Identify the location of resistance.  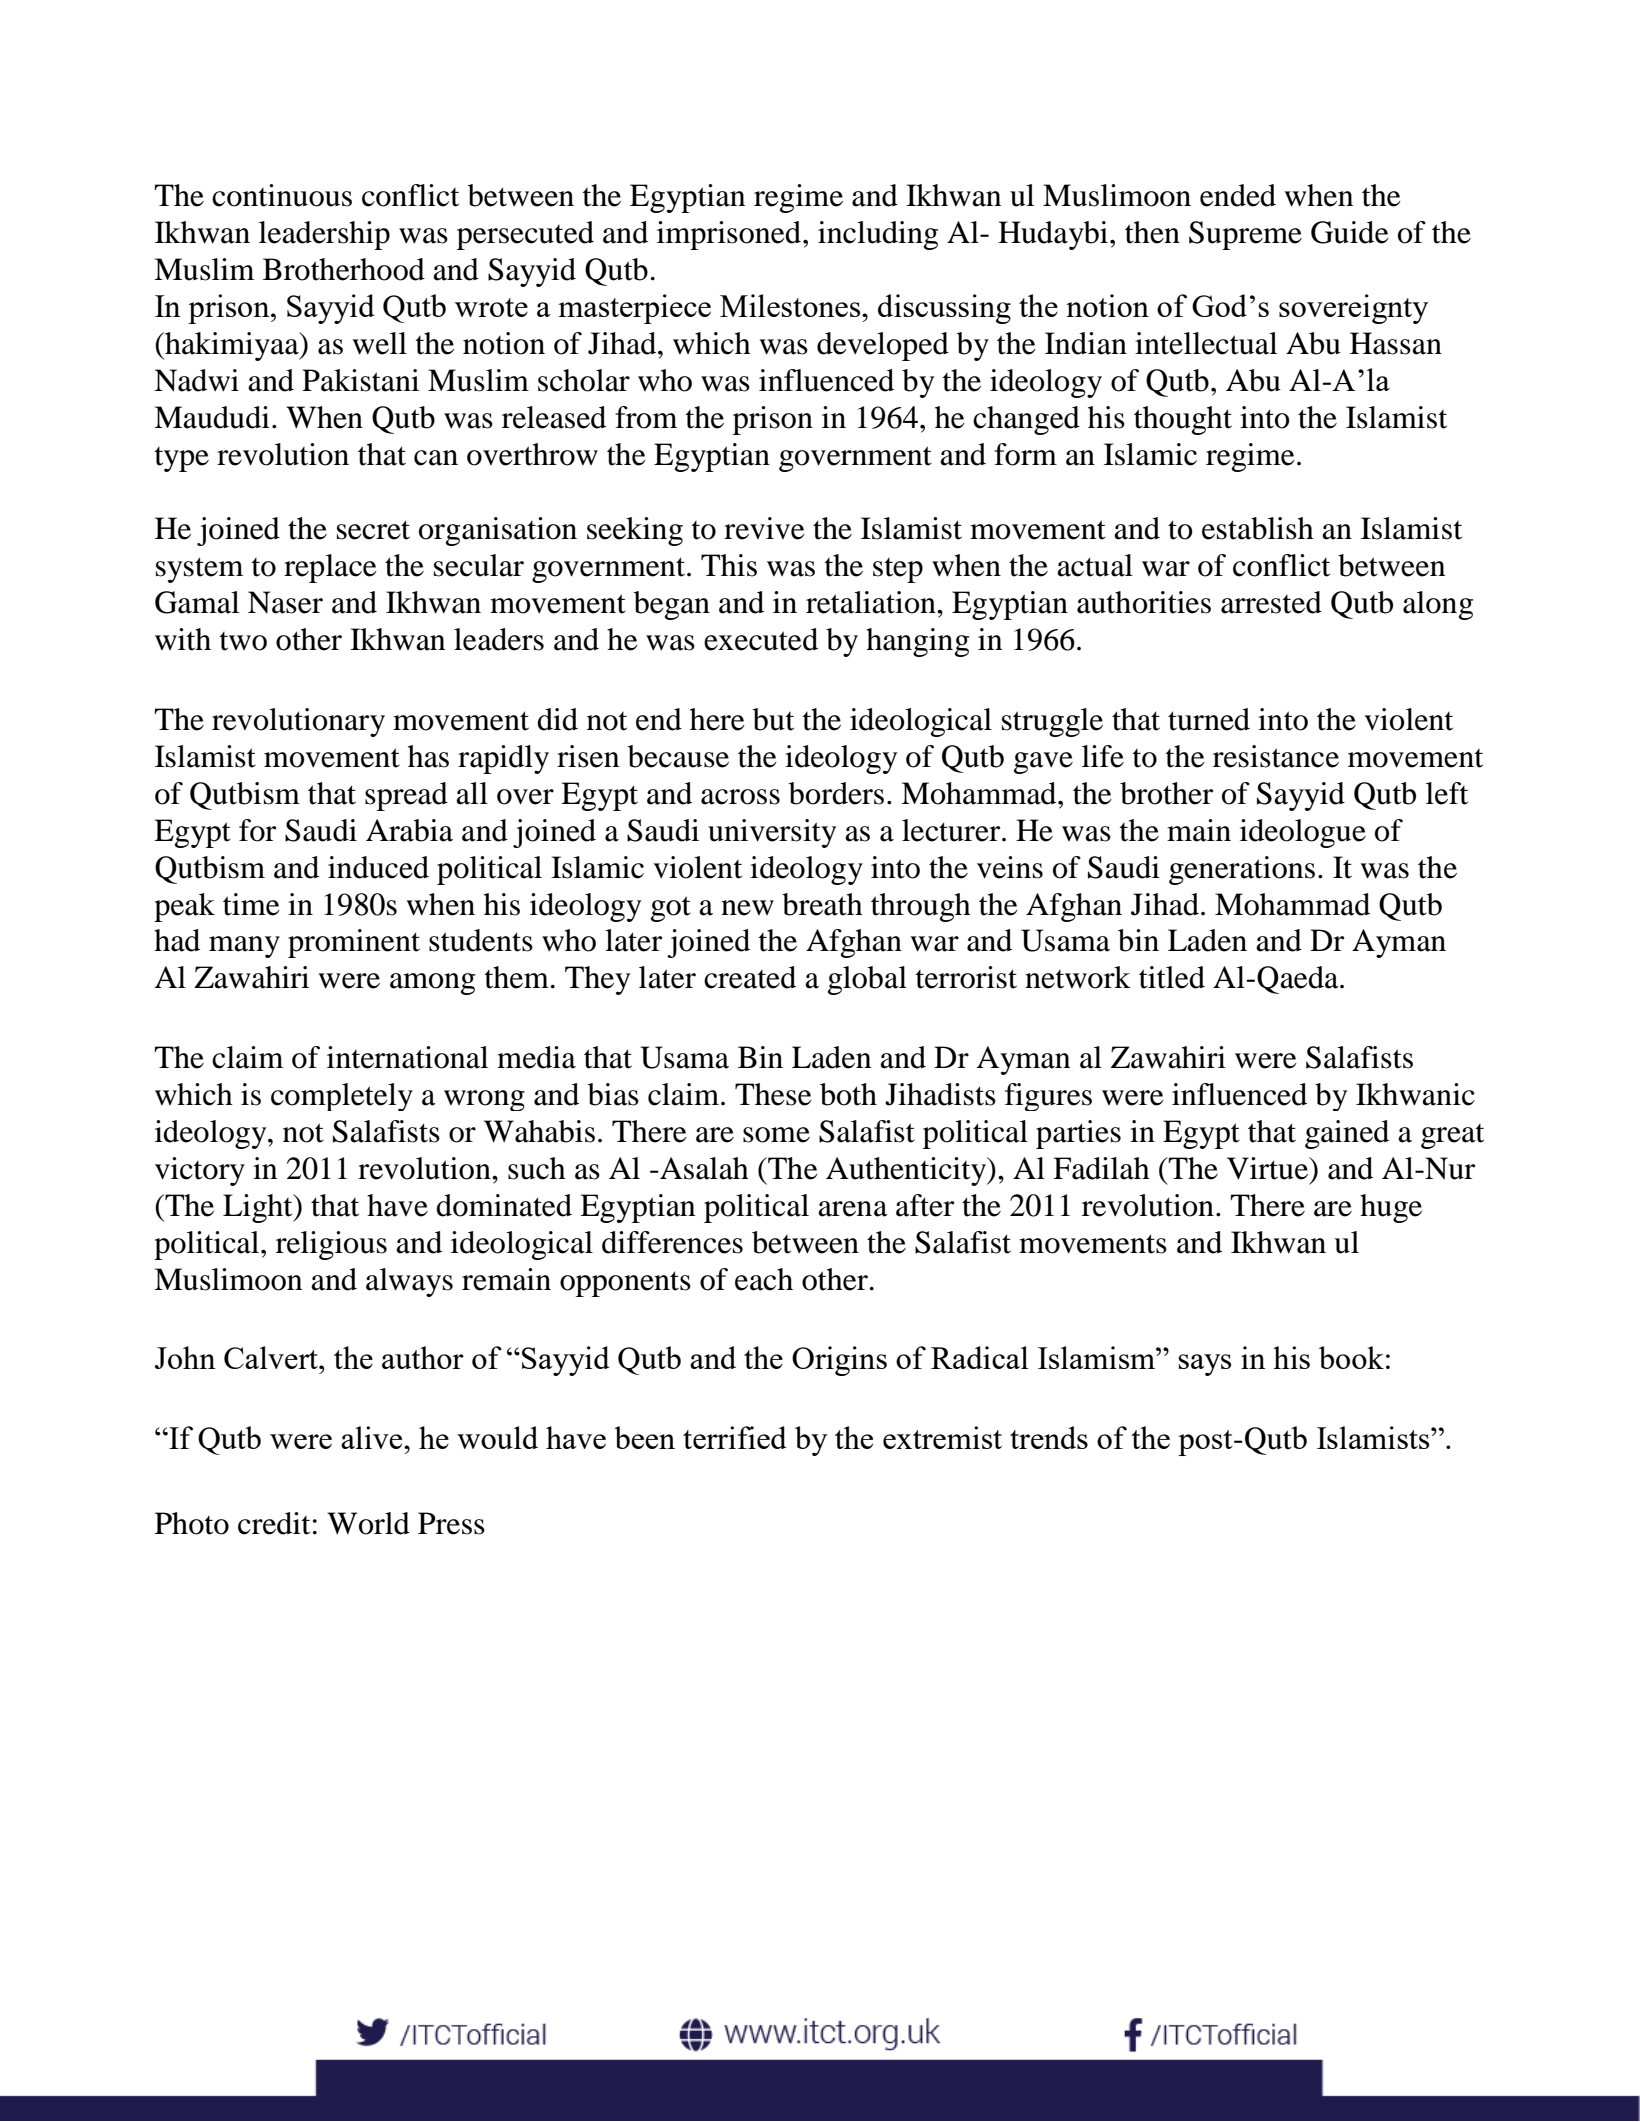
(1276, 756).
